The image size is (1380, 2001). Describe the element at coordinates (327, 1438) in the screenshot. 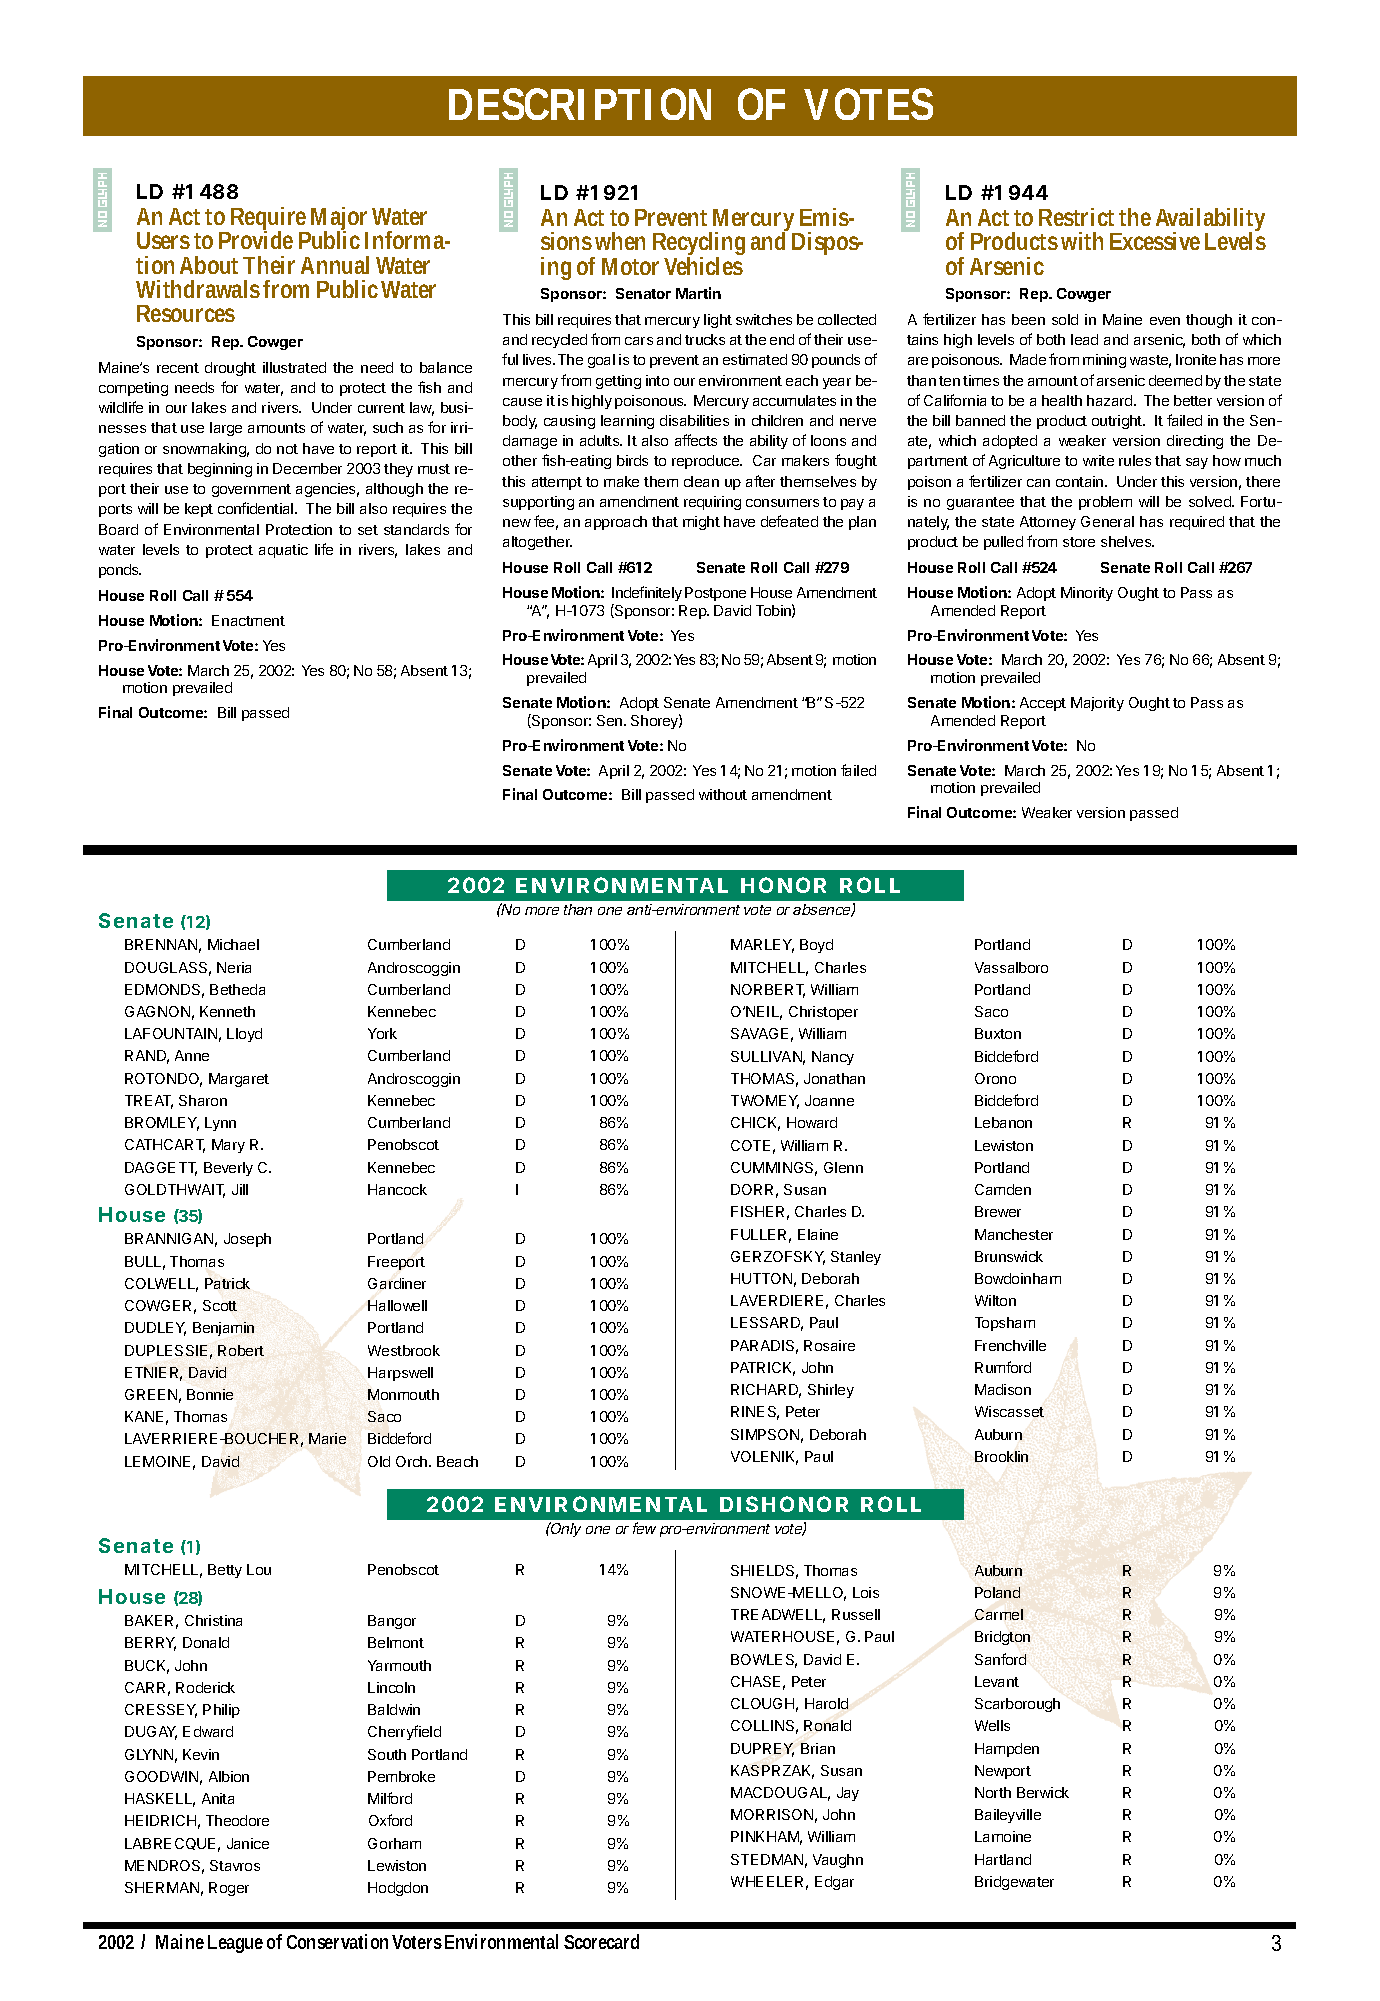

I see `Marie` at that location.
